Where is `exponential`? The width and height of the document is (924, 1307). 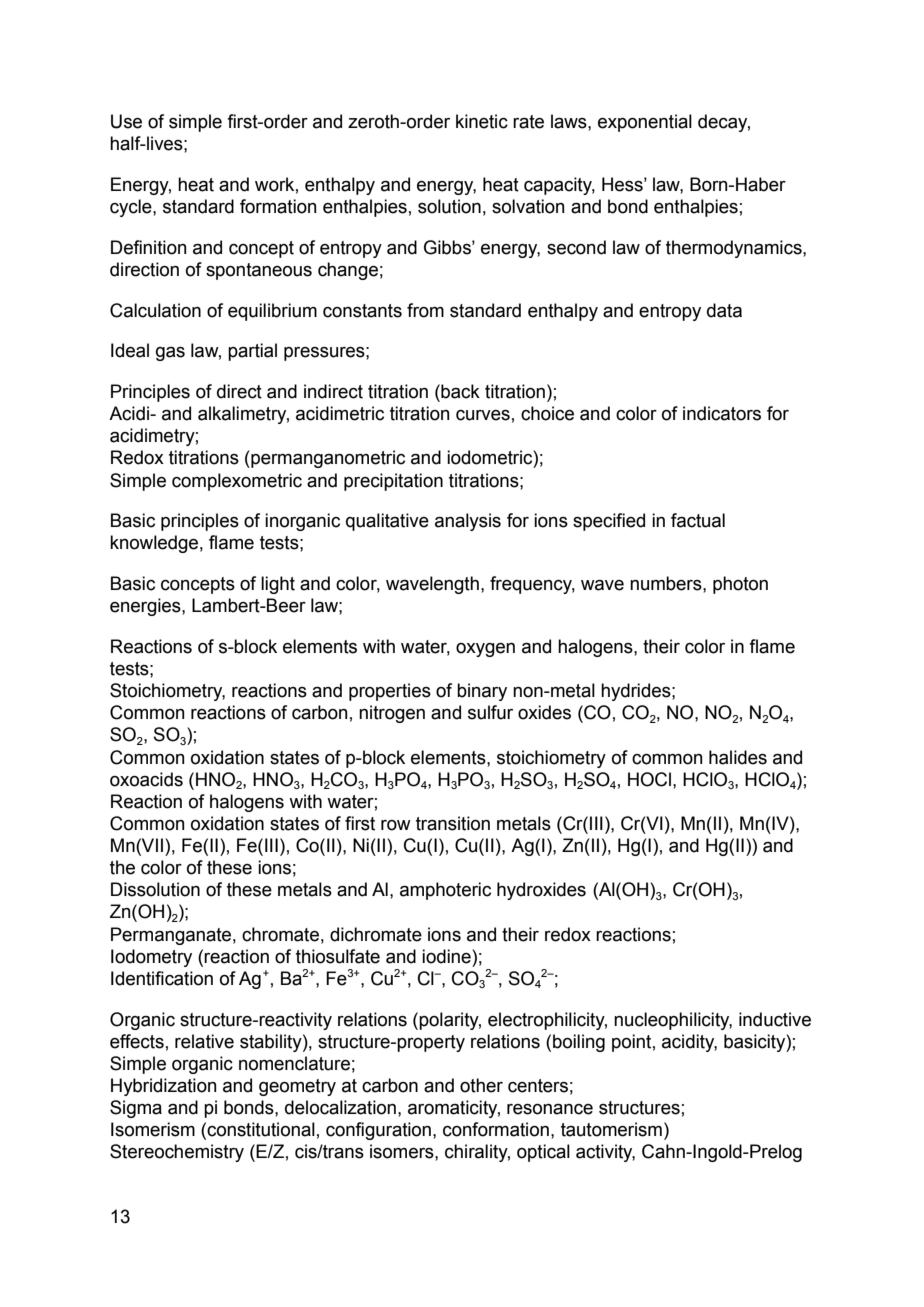 exponential is located at coordinates (645, 123).
